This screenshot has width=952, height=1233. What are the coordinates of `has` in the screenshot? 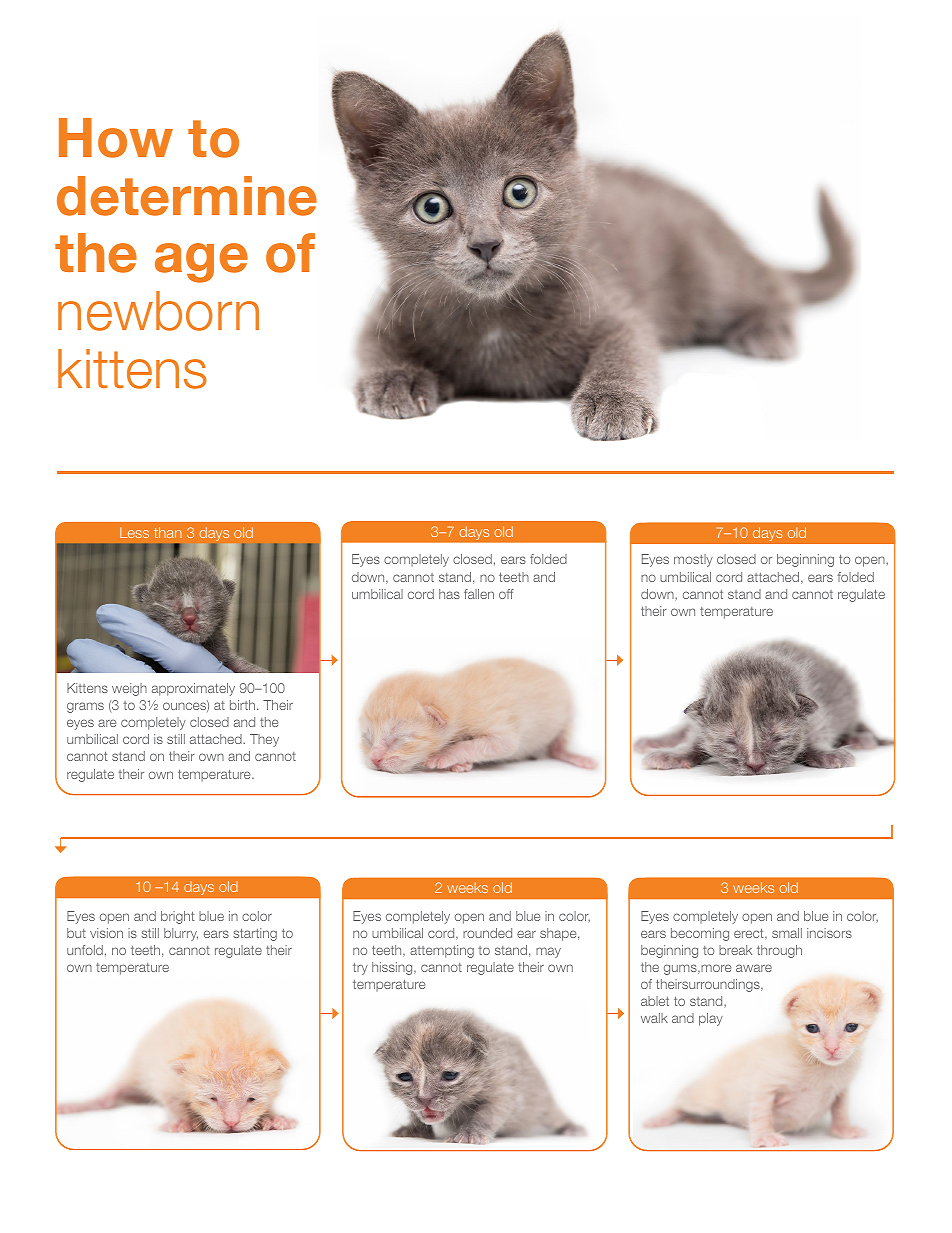 It's located at (449, 594).
